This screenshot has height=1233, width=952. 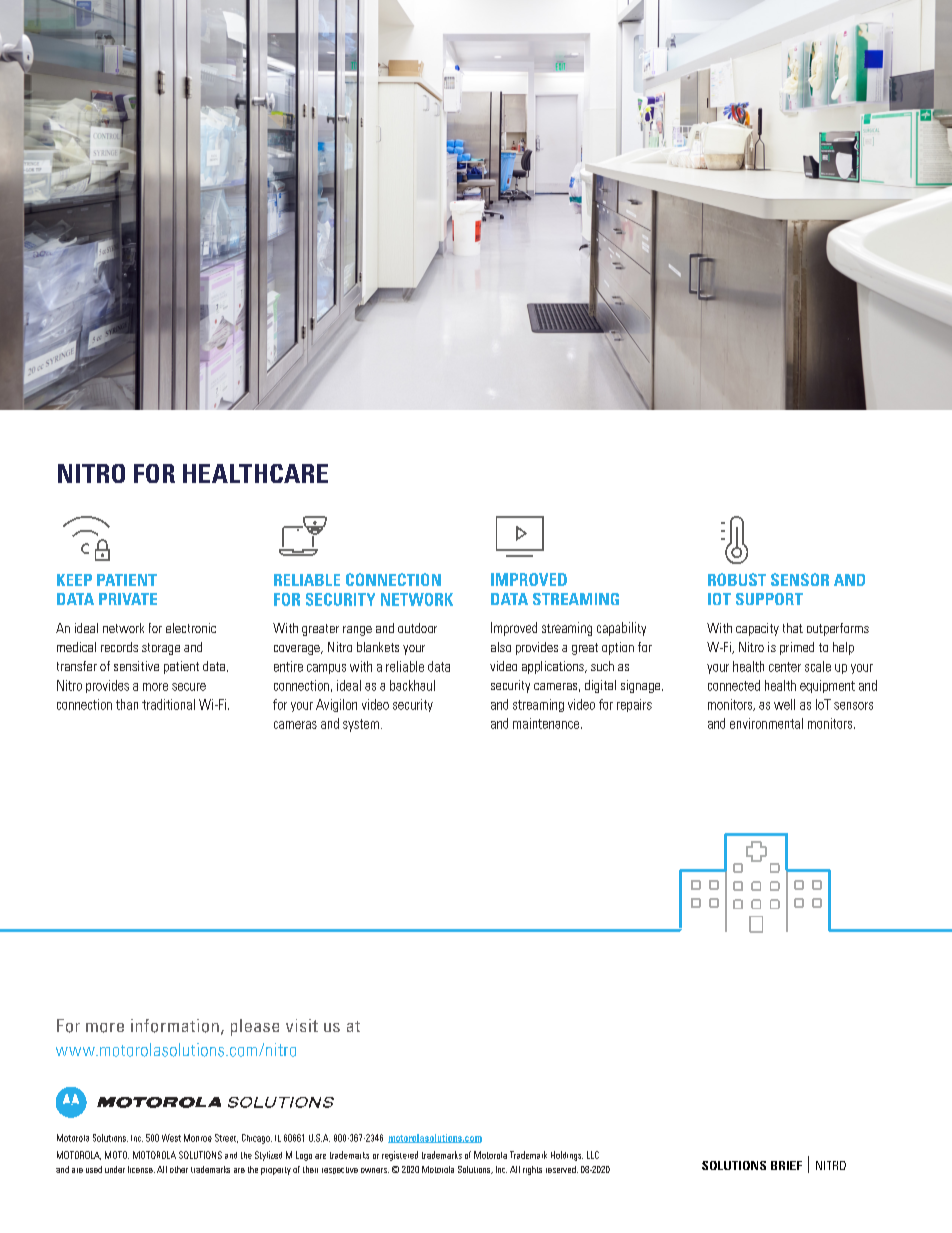 What do you see at coordinates (784, 704) in the screenshot?
I see `well` at bounding box center [784, 704].
